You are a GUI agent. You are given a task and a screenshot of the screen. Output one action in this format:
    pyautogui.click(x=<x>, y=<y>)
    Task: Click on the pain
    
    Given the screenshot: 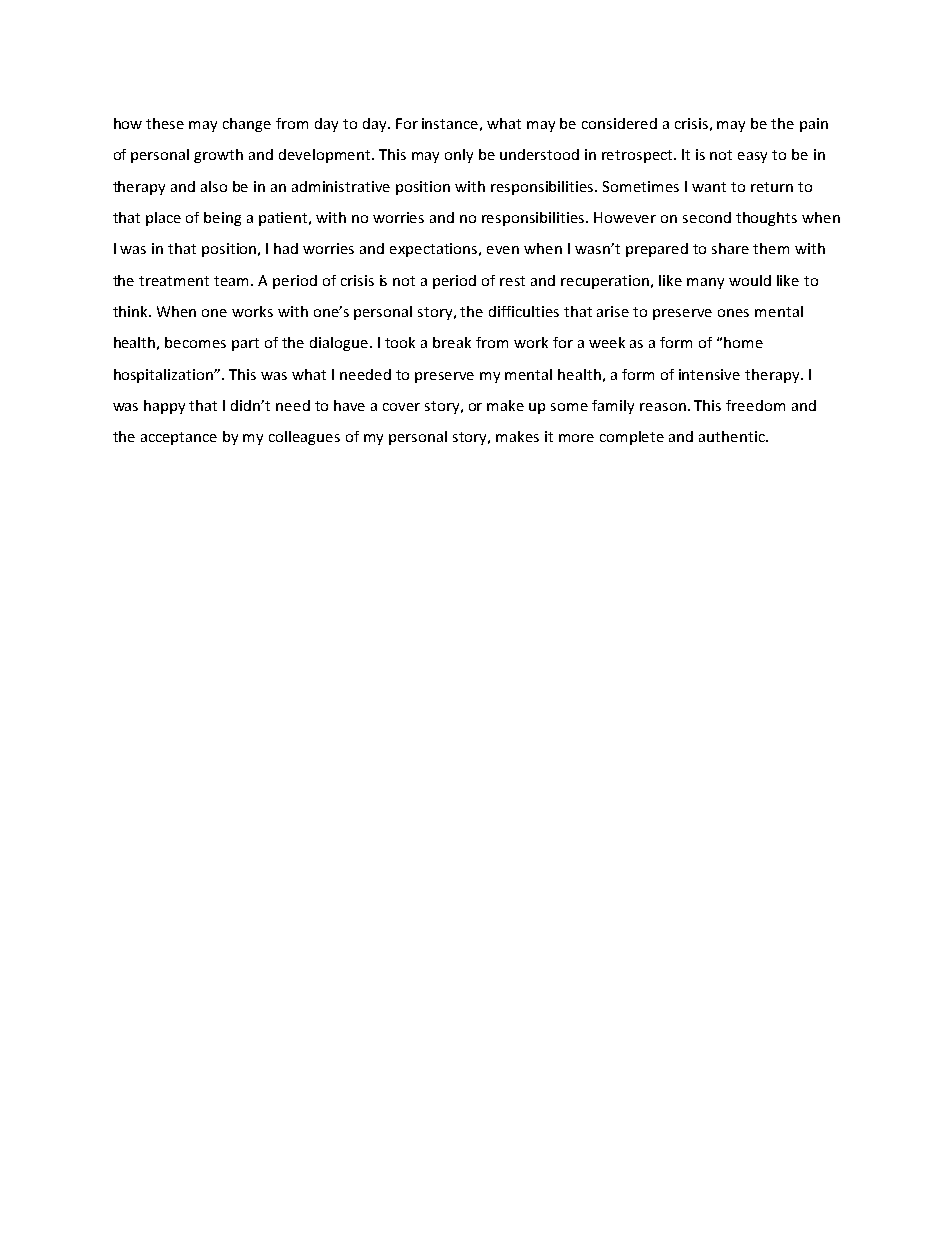 What is the action you would take?
    pyautogui.click(x=814, y=125)
